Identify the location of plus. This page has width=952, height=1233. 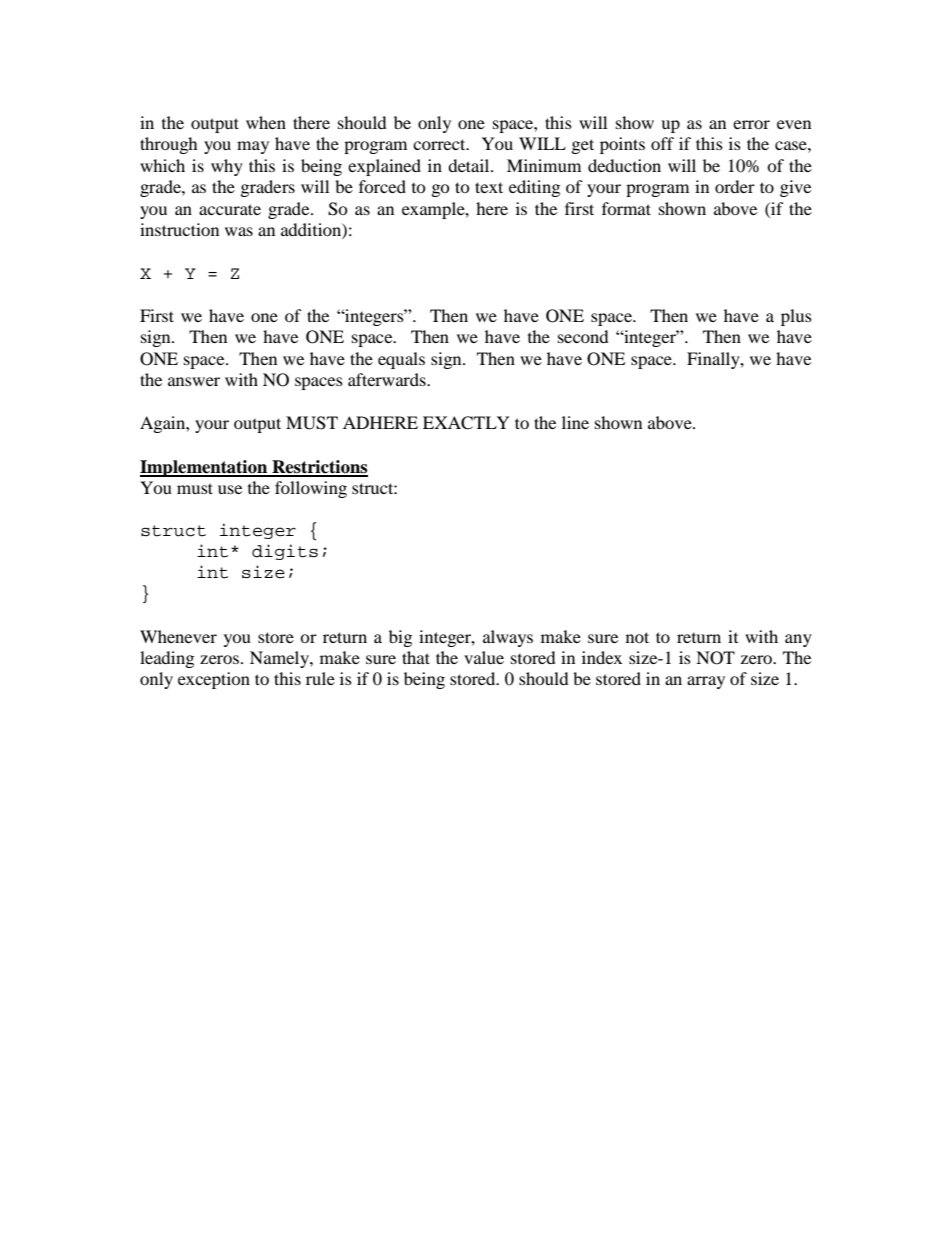
(796, 317).
